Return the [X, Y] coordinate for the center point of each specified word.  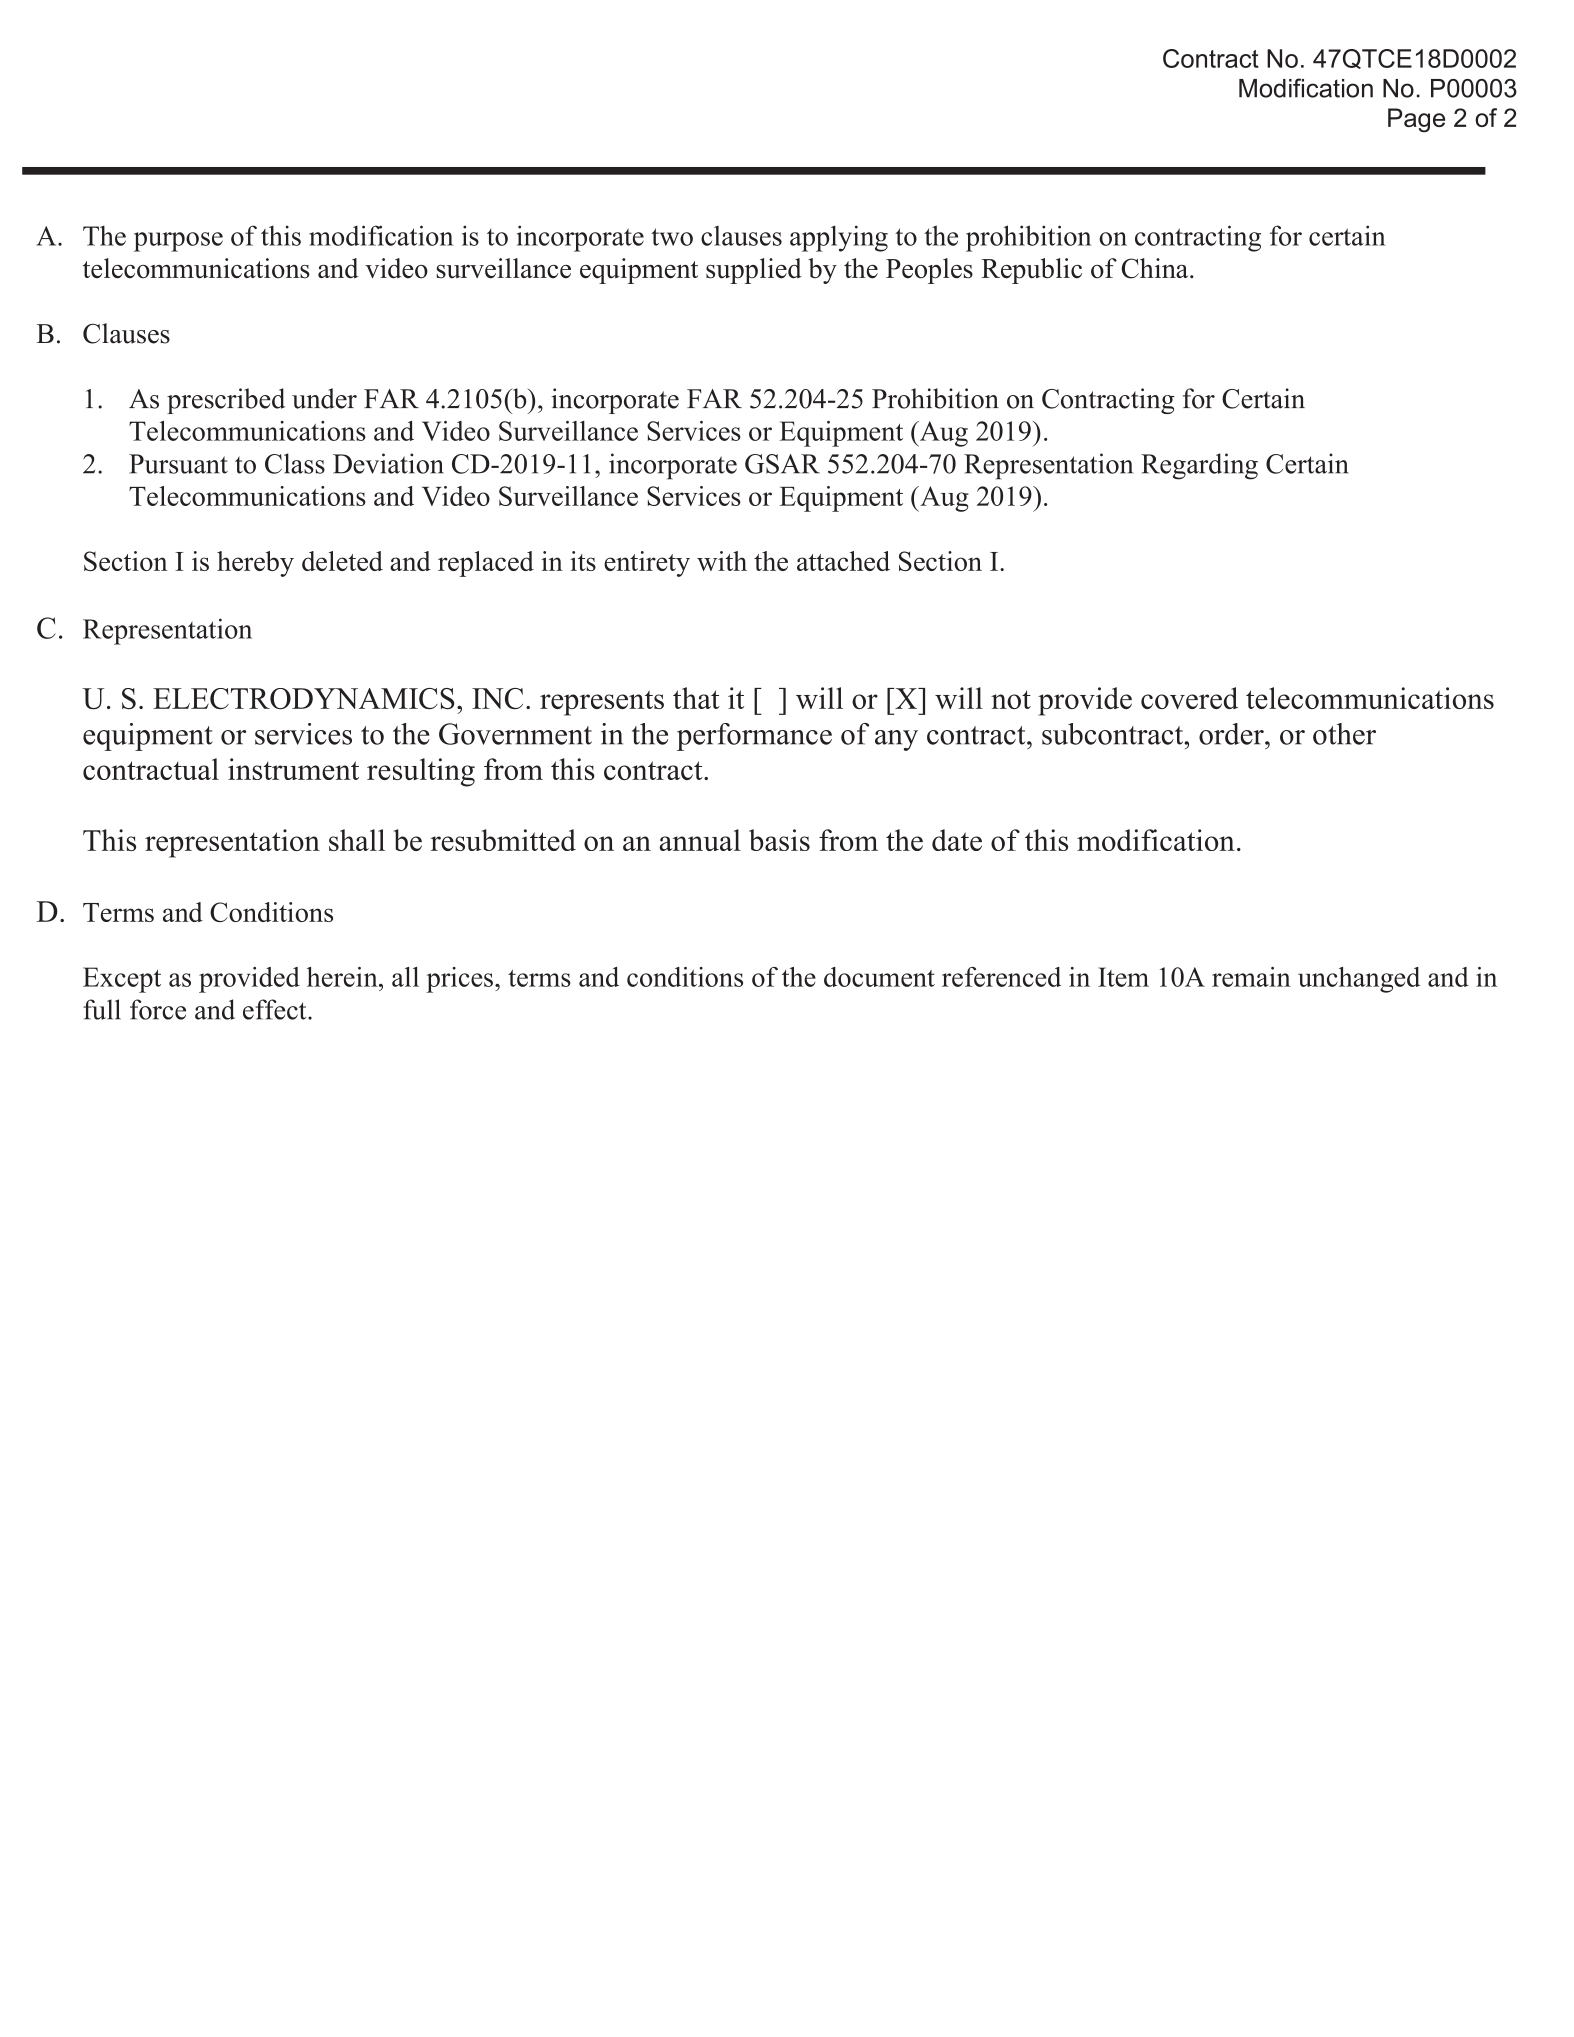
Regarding [1199, 466]
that [696, 698]
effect [276, 1009]
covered [1189, 698]
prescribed [226, 401]
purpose [178, 242]
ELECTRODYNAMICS [304, 698]
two [672, 237]
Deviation [388, 463]
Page [1416, 120]
